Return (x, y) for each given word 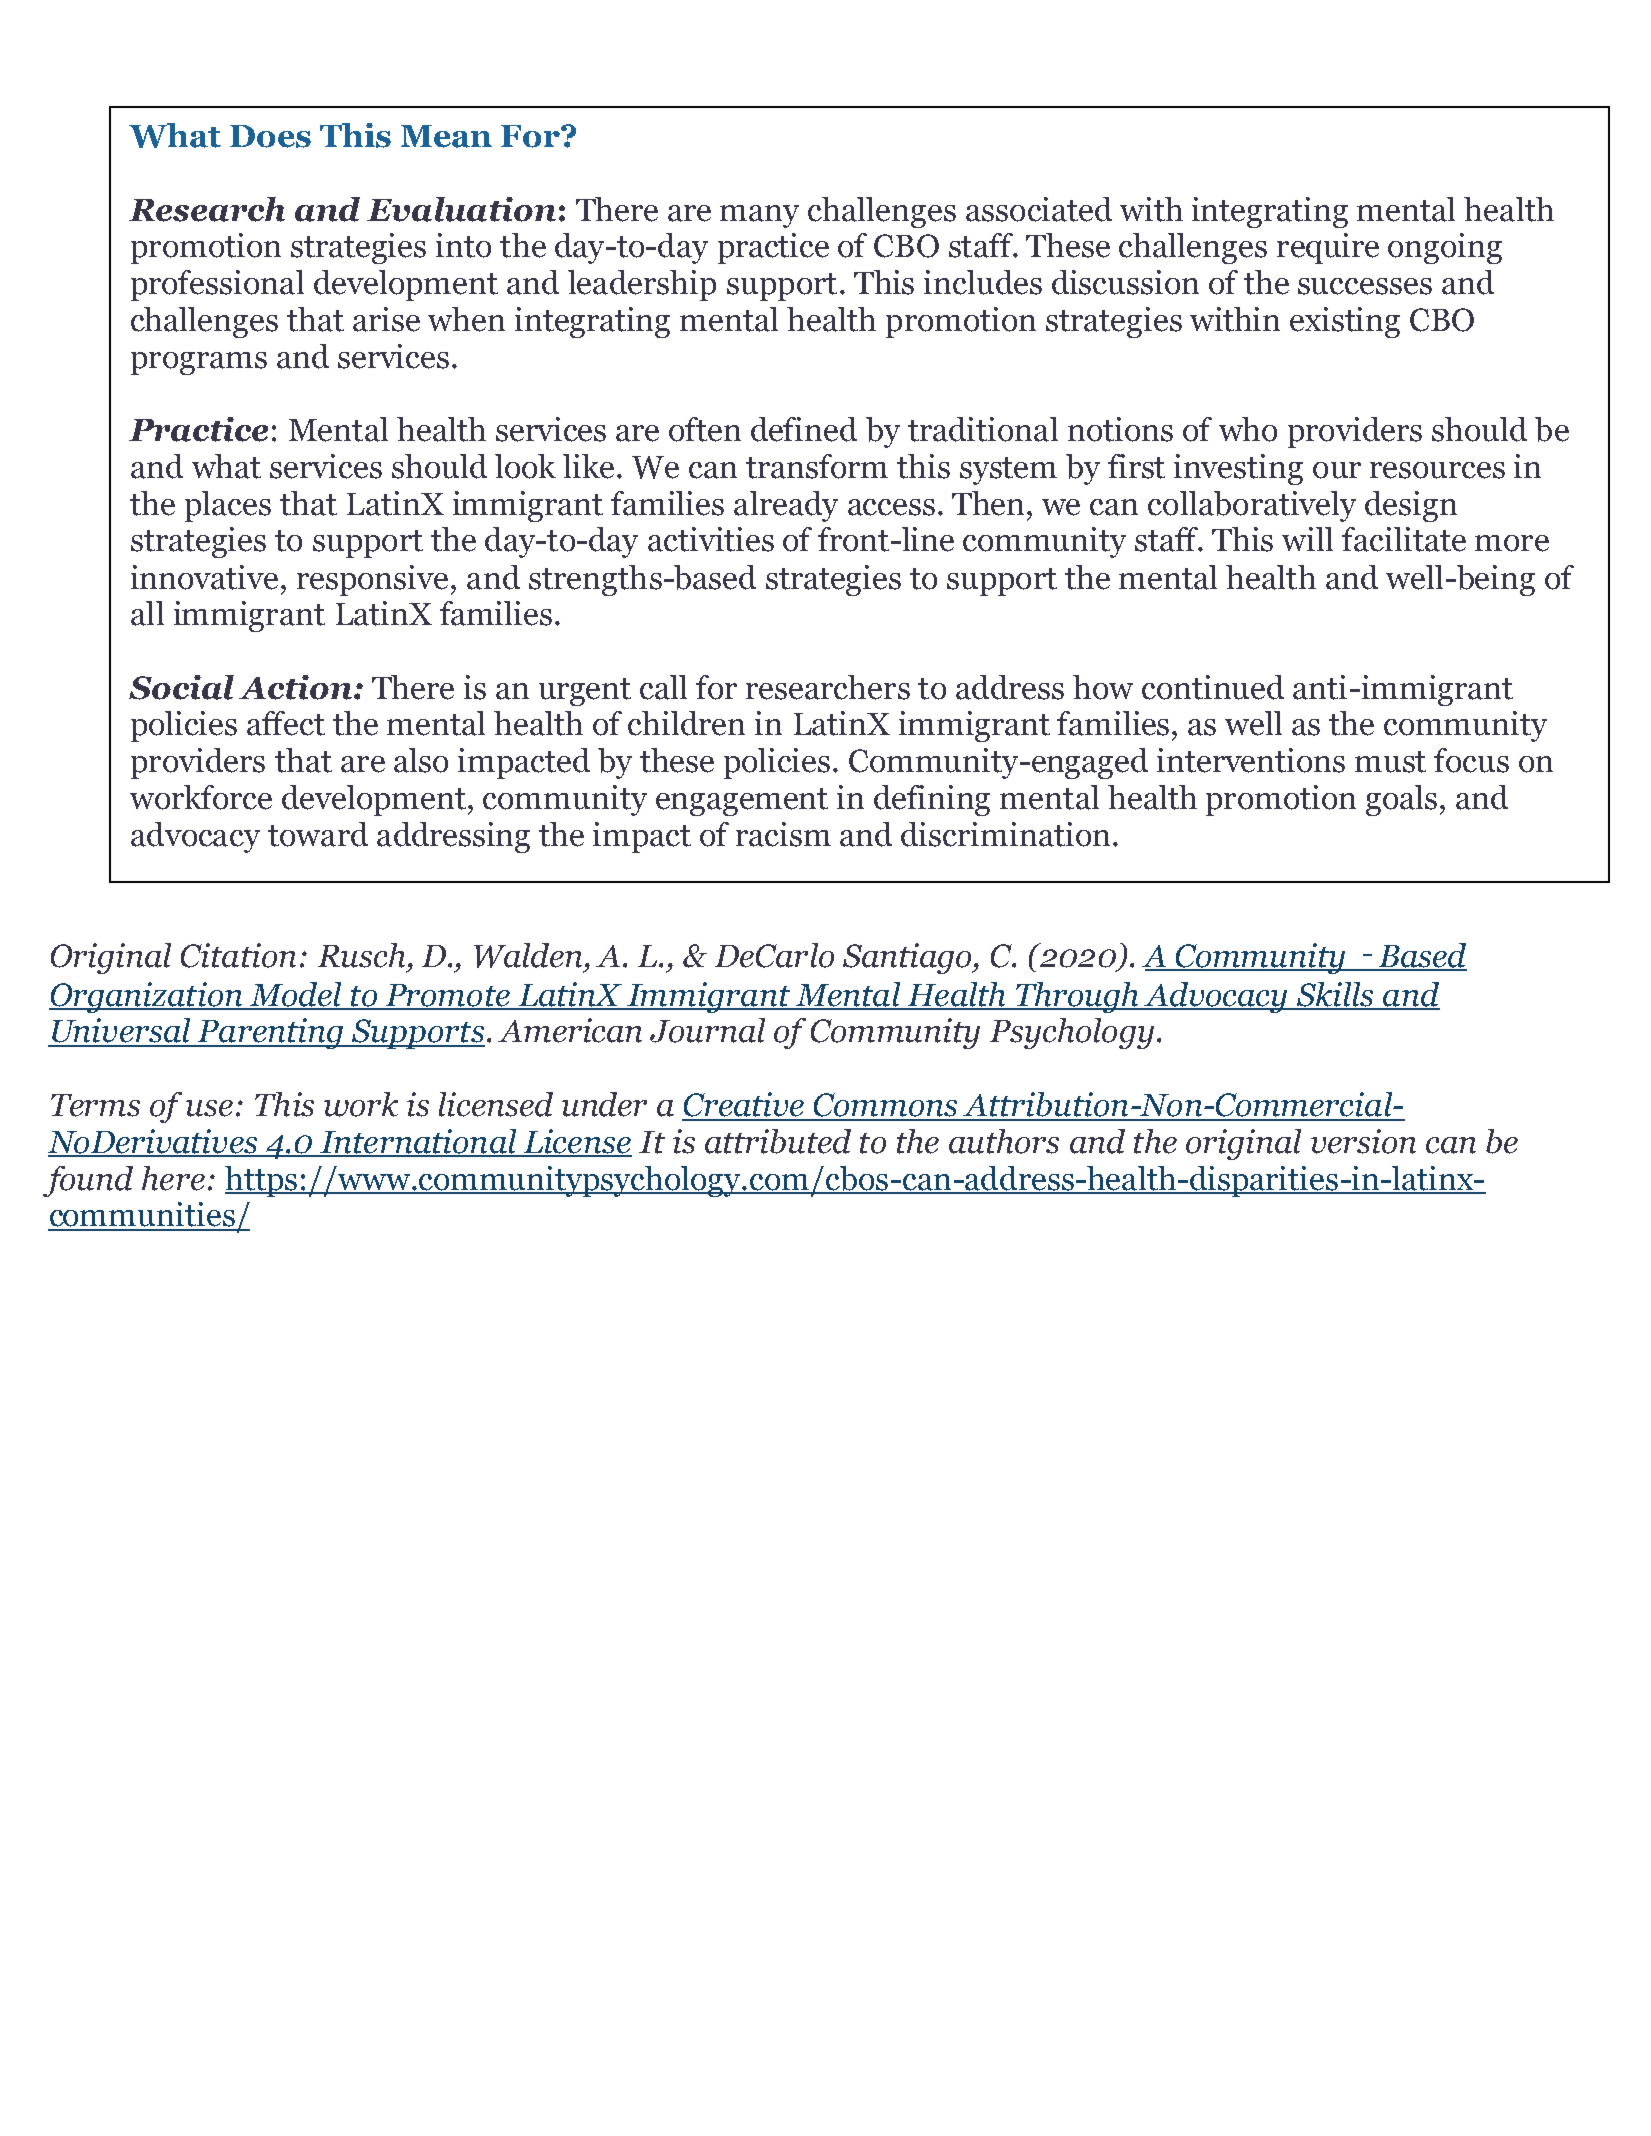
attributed (778, 1141)
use (209, 1108)
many (759, 216)
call (663, 687)
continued (1213, 687)
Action (295, 687)
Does (270, 136)
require (1328, 248)
